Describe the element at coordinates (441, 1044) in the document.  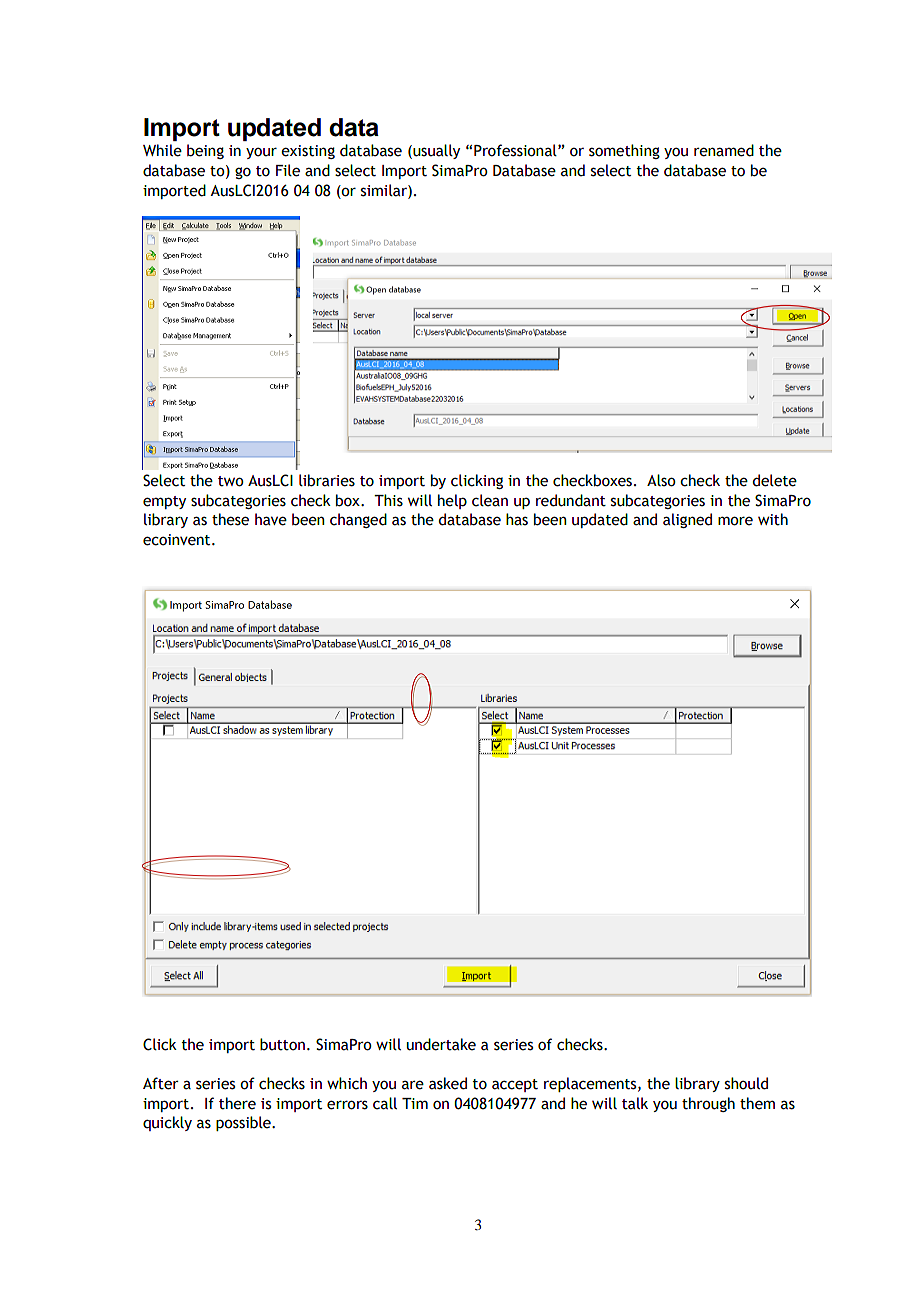
I see `undertake` at that location.
